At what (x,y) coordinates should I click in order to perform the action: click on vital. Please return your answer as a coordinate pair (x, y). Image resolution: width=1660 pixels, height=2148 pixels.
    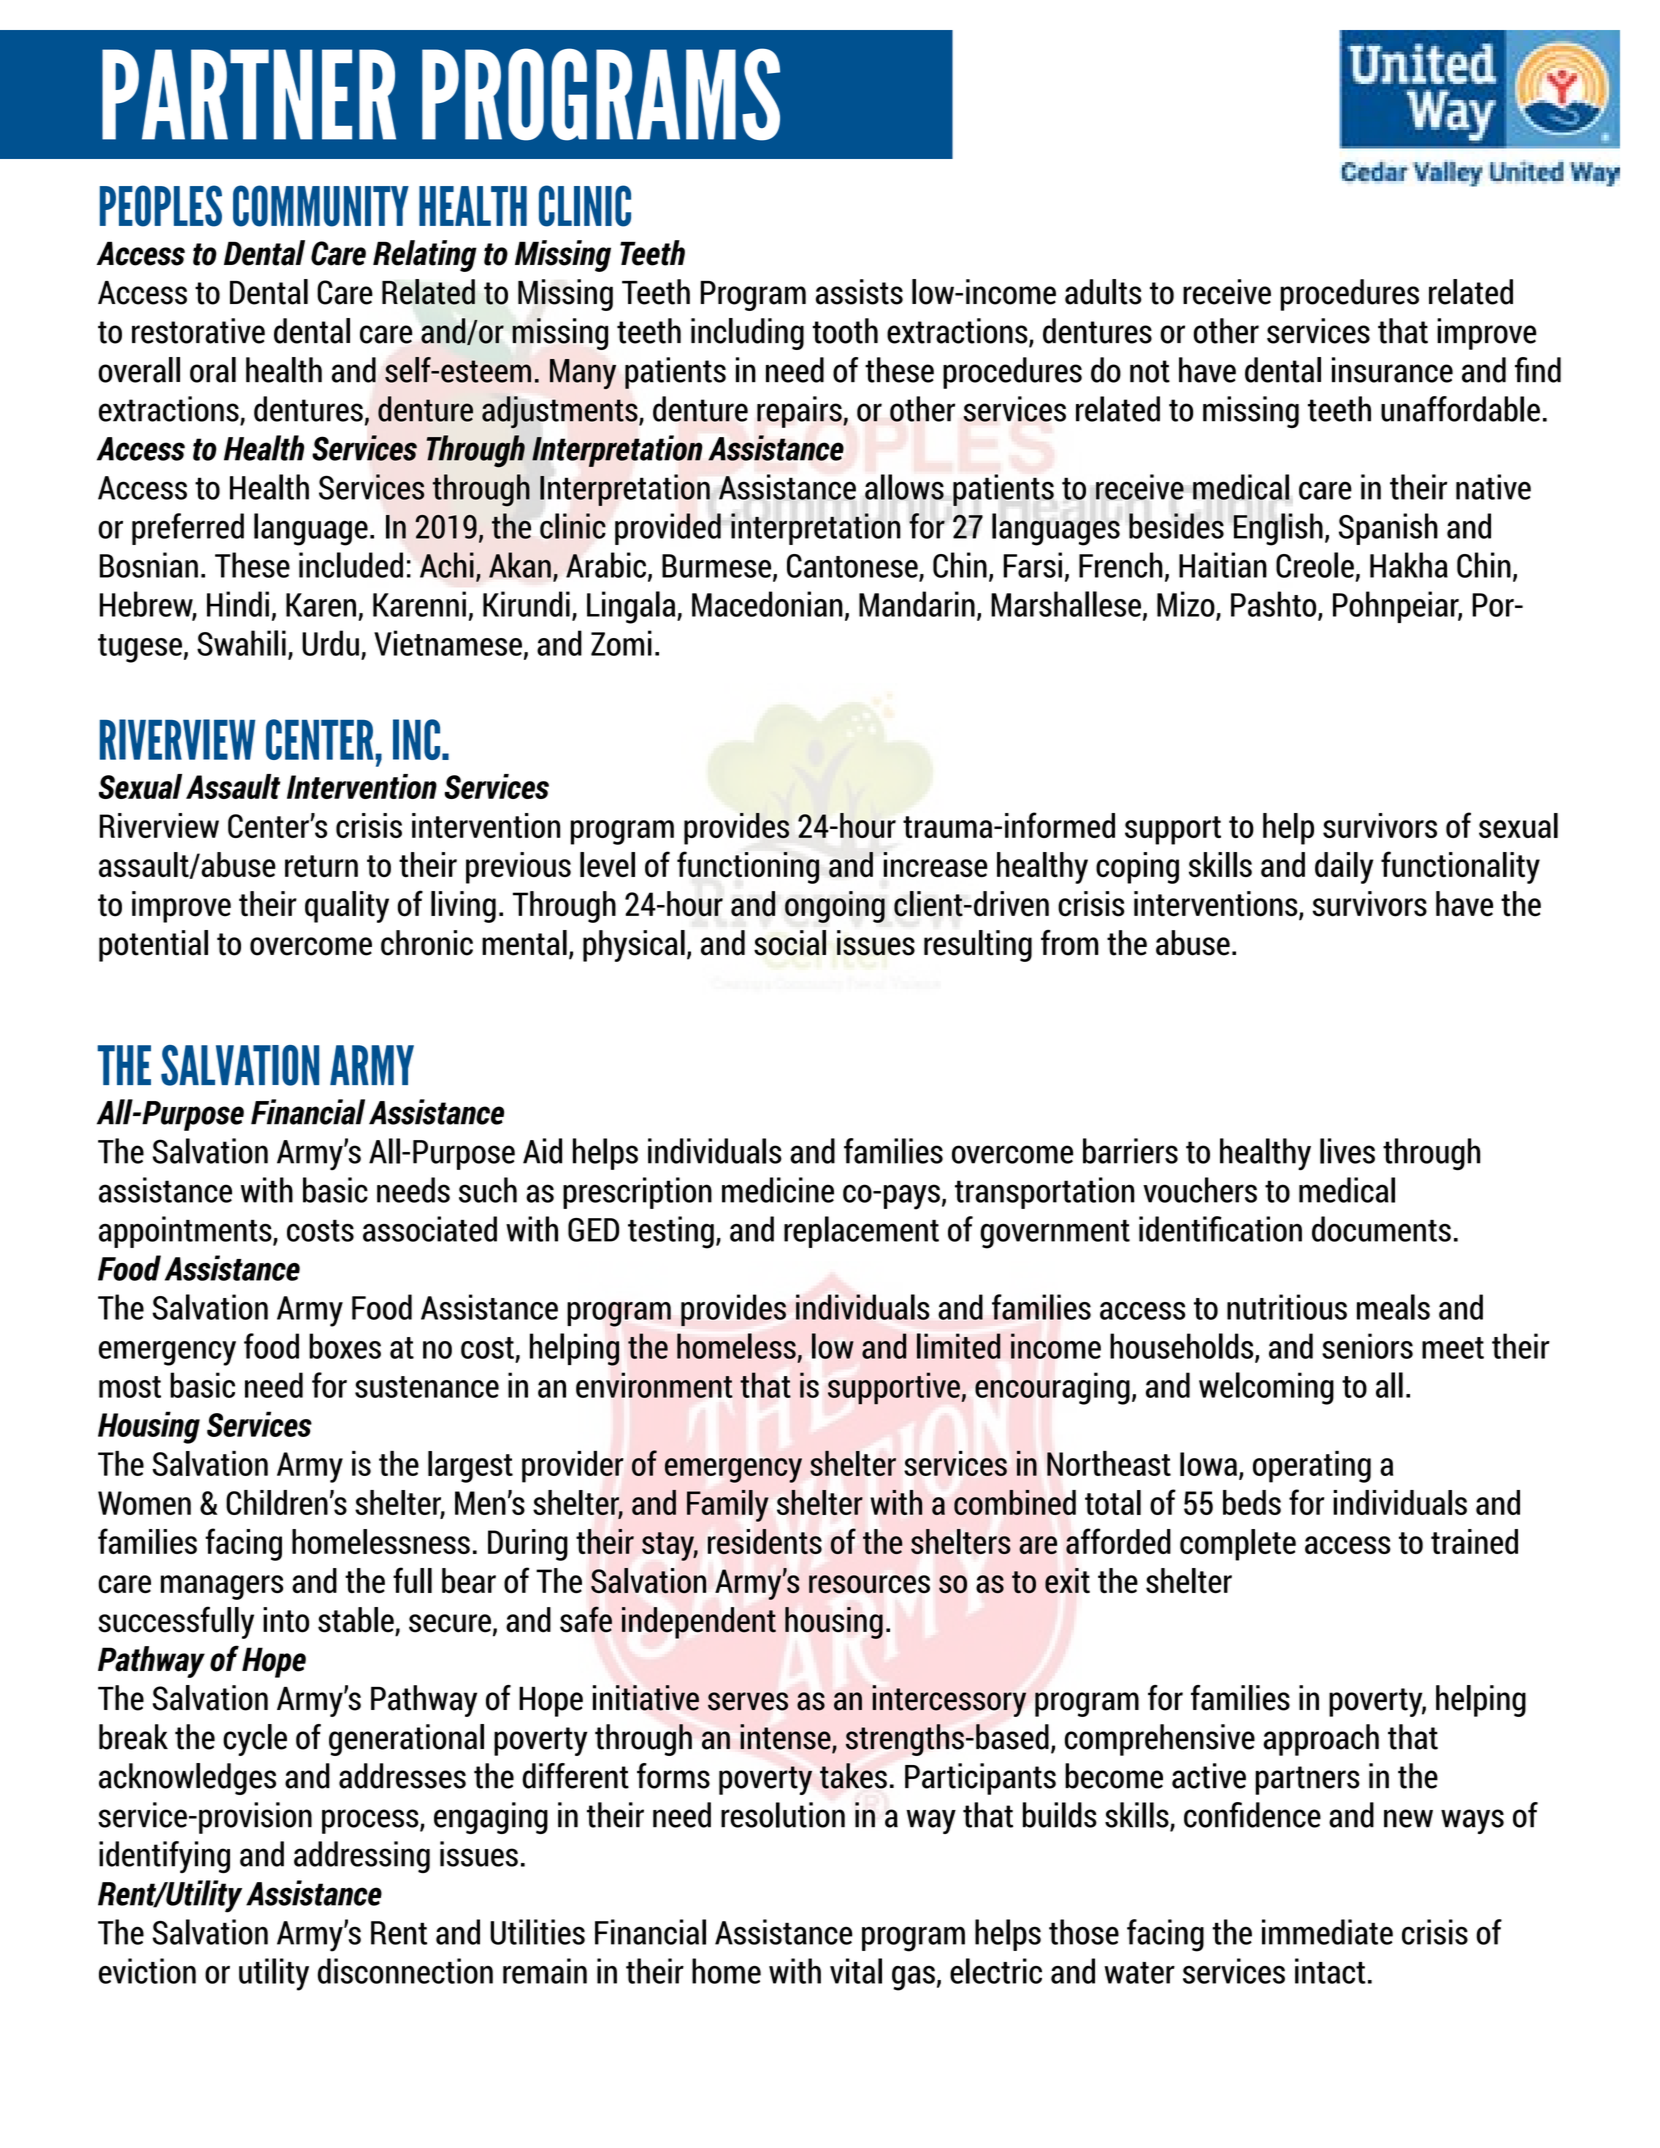
    Looking at the image, I should click on (856, 1971).
